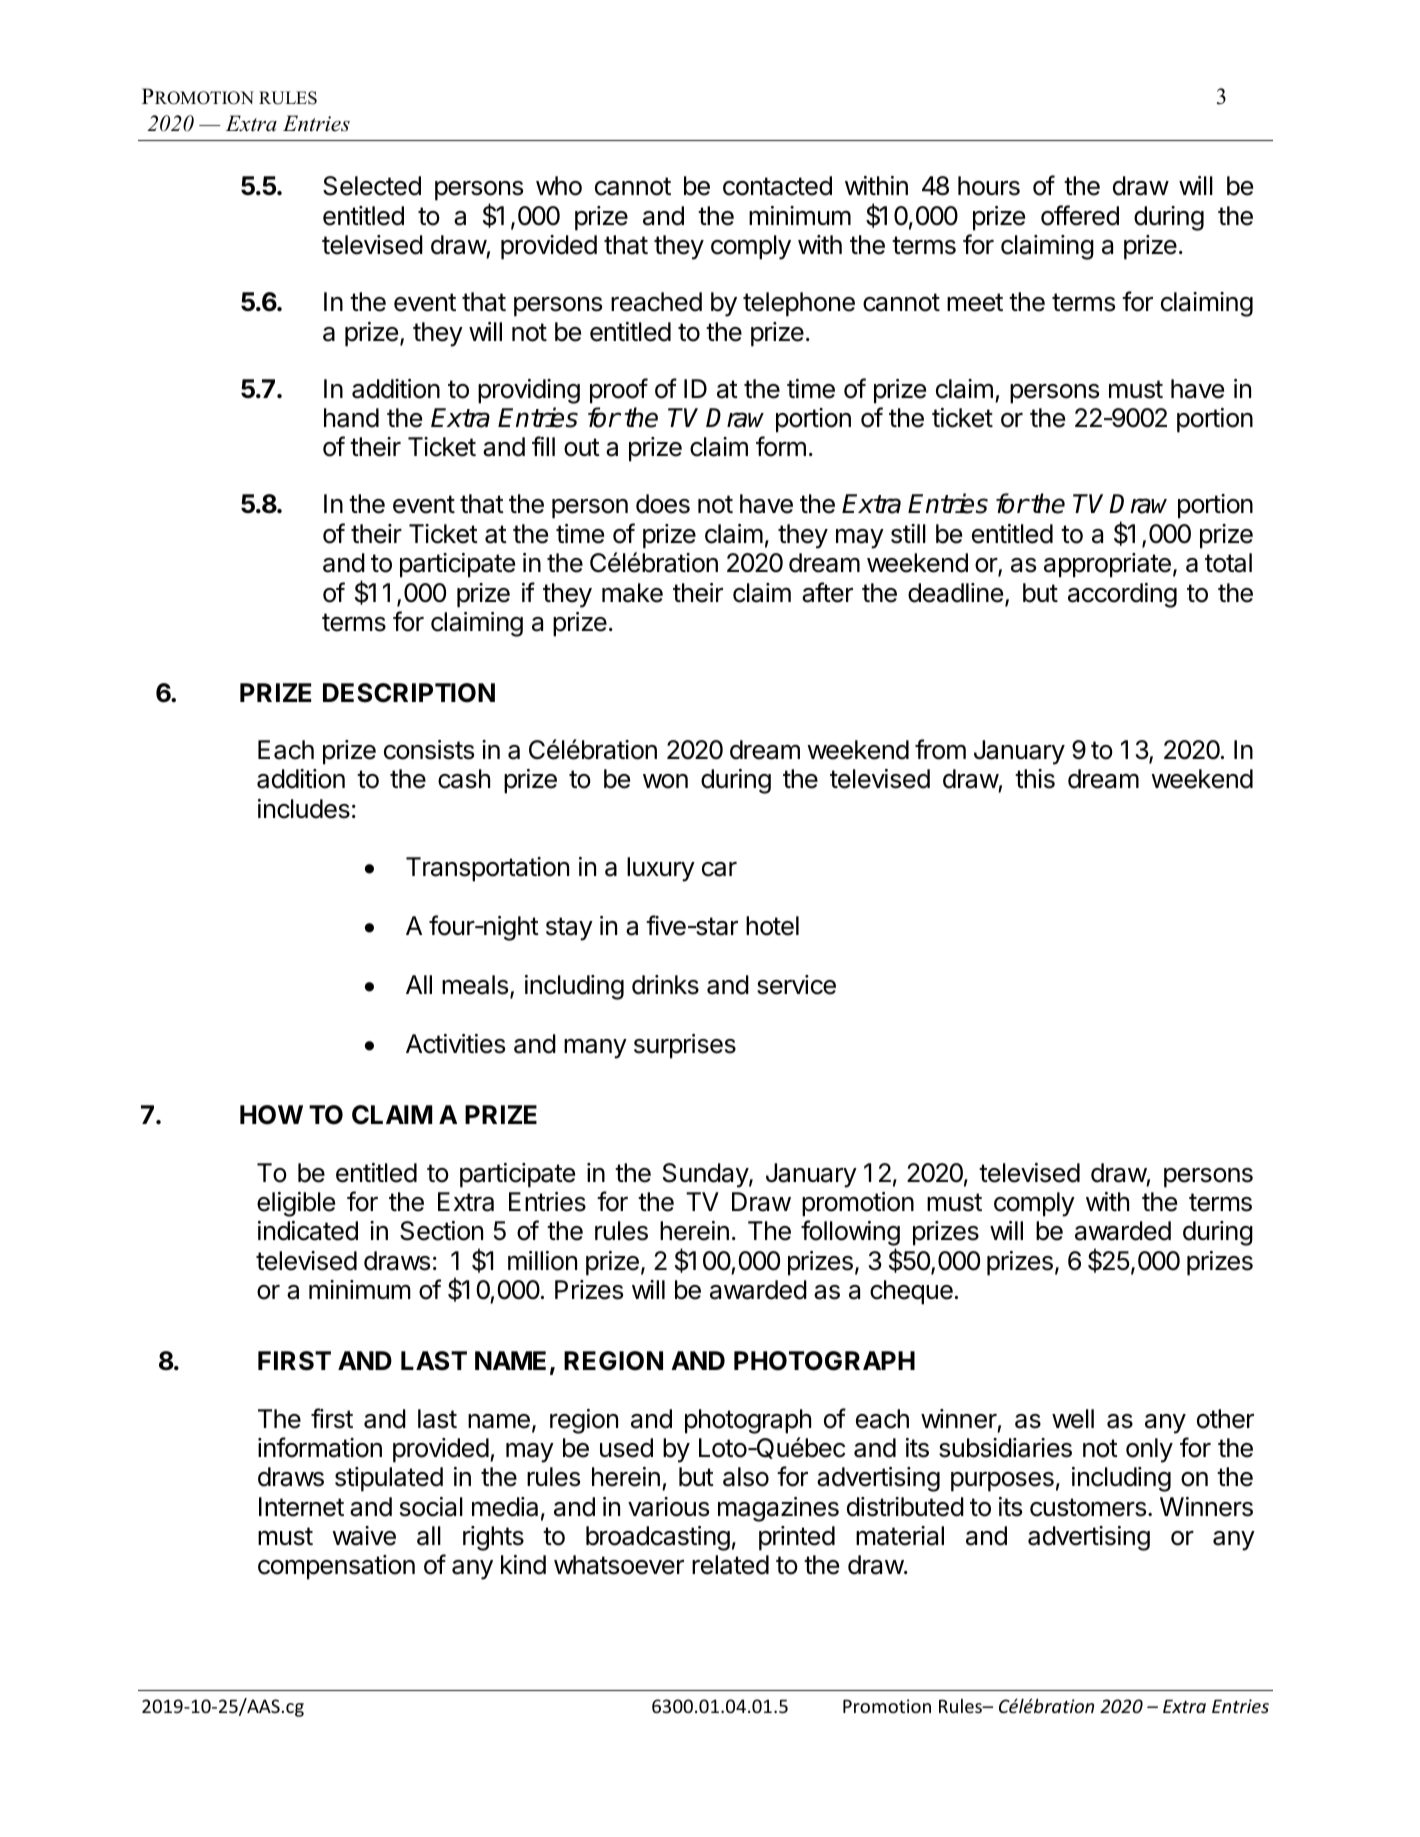 The image size is (1420, 1837). I want to click on Transportation, so click(487, 869).
